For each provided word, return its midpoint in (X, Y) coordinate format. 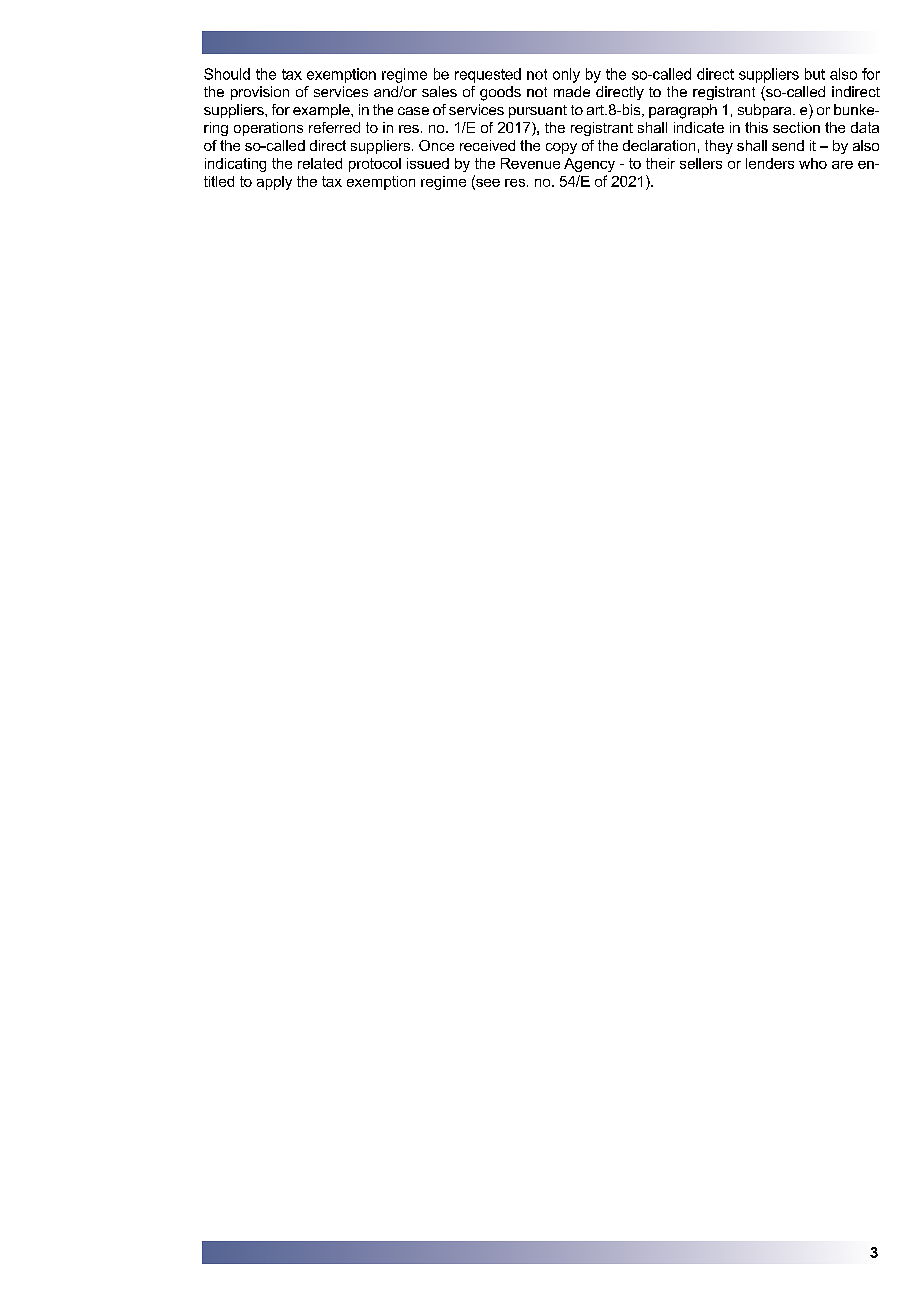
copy (561, 148)
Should (227, 74)
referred (334, 127)
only (566, 75)
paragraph (683, 111)
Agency (589, 165)
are (842, 165)
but (815, 74)
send (788, 145)
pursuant (538, 111)
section (796, 127)
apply (274, 183)
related (320, 163)
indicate (699, 127)
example (322, 111)
